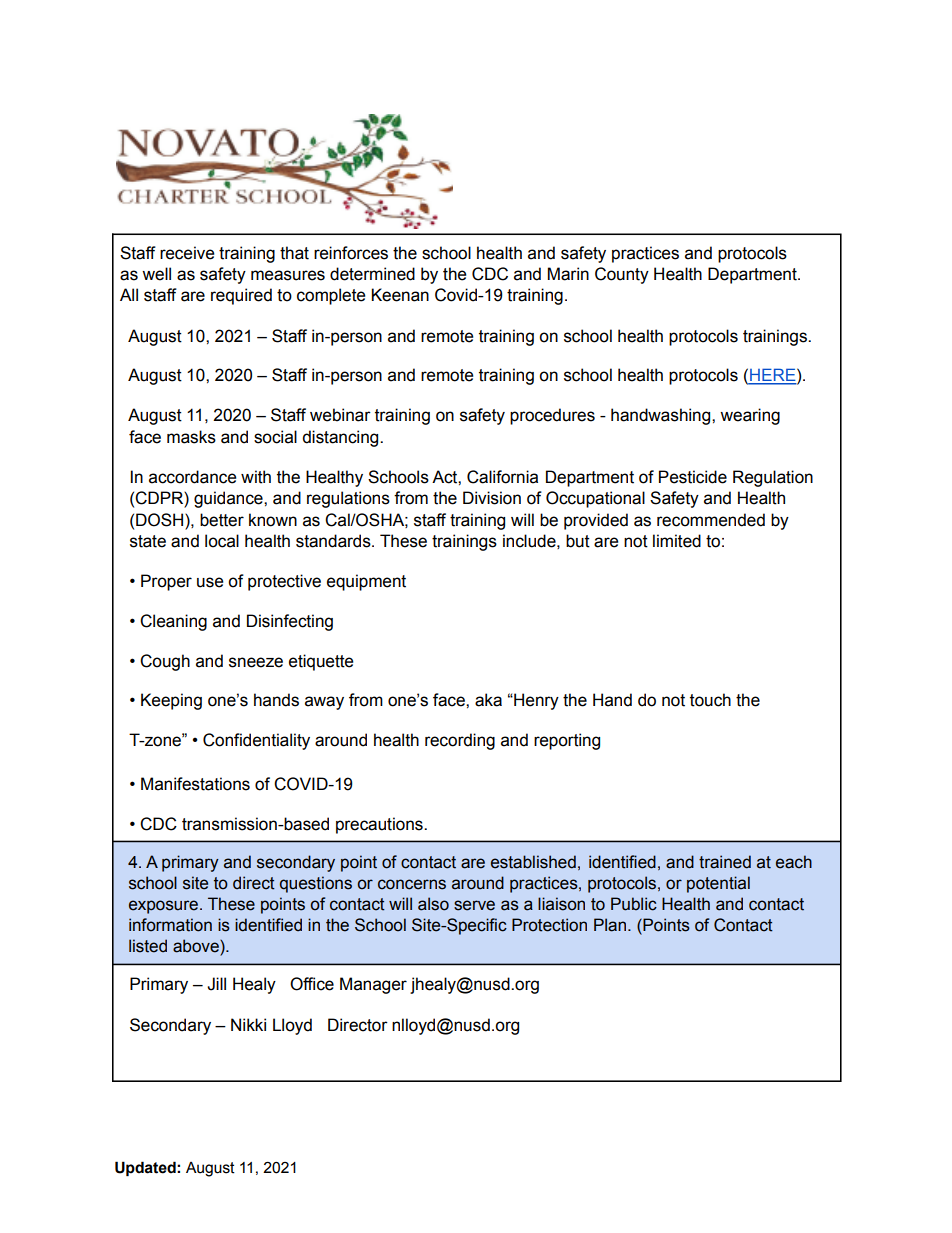 The height and width of the page is (1233, 952). I want to click on Jill, so click(216, 984).
